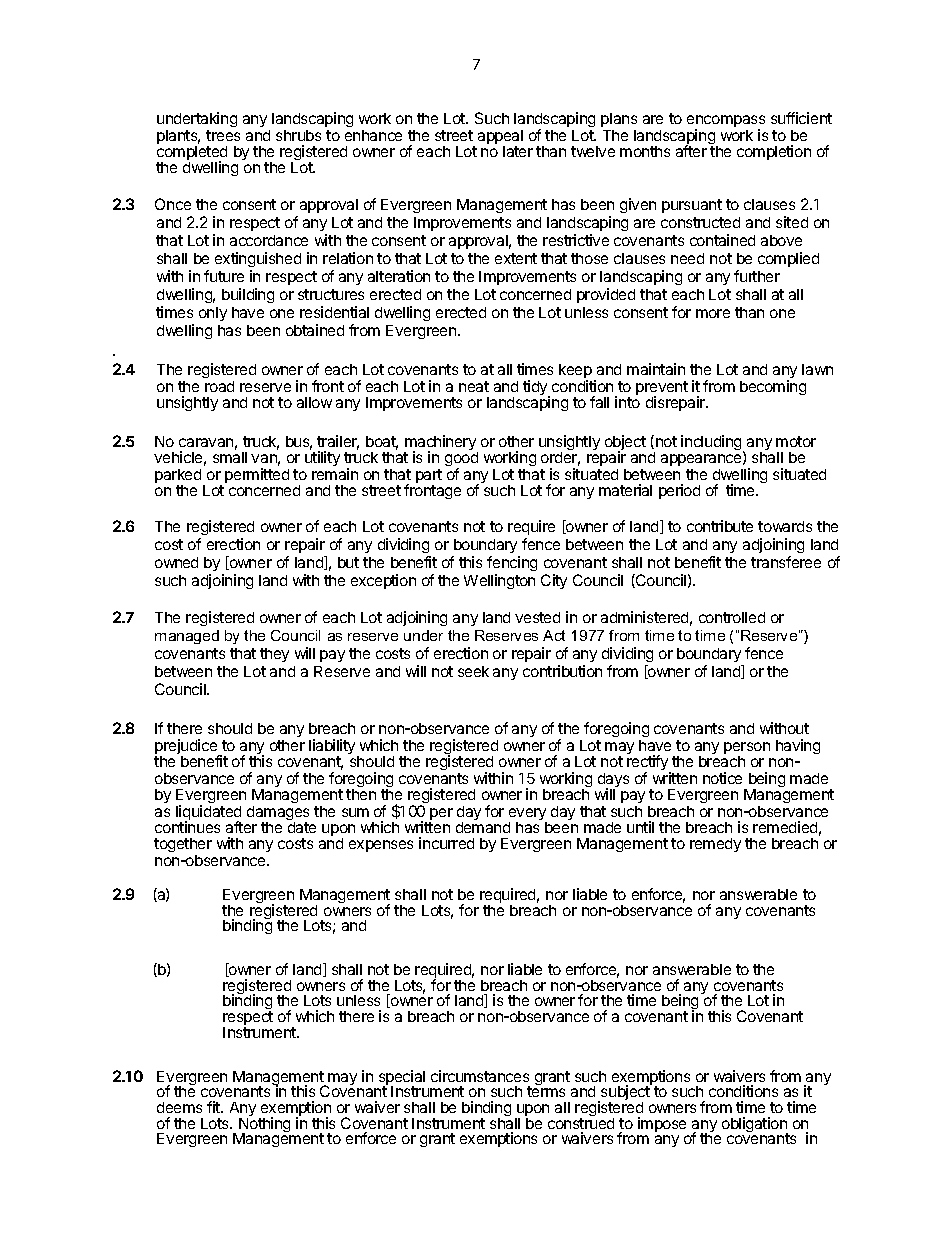  I want to click on becoming, so click(773, 387).
